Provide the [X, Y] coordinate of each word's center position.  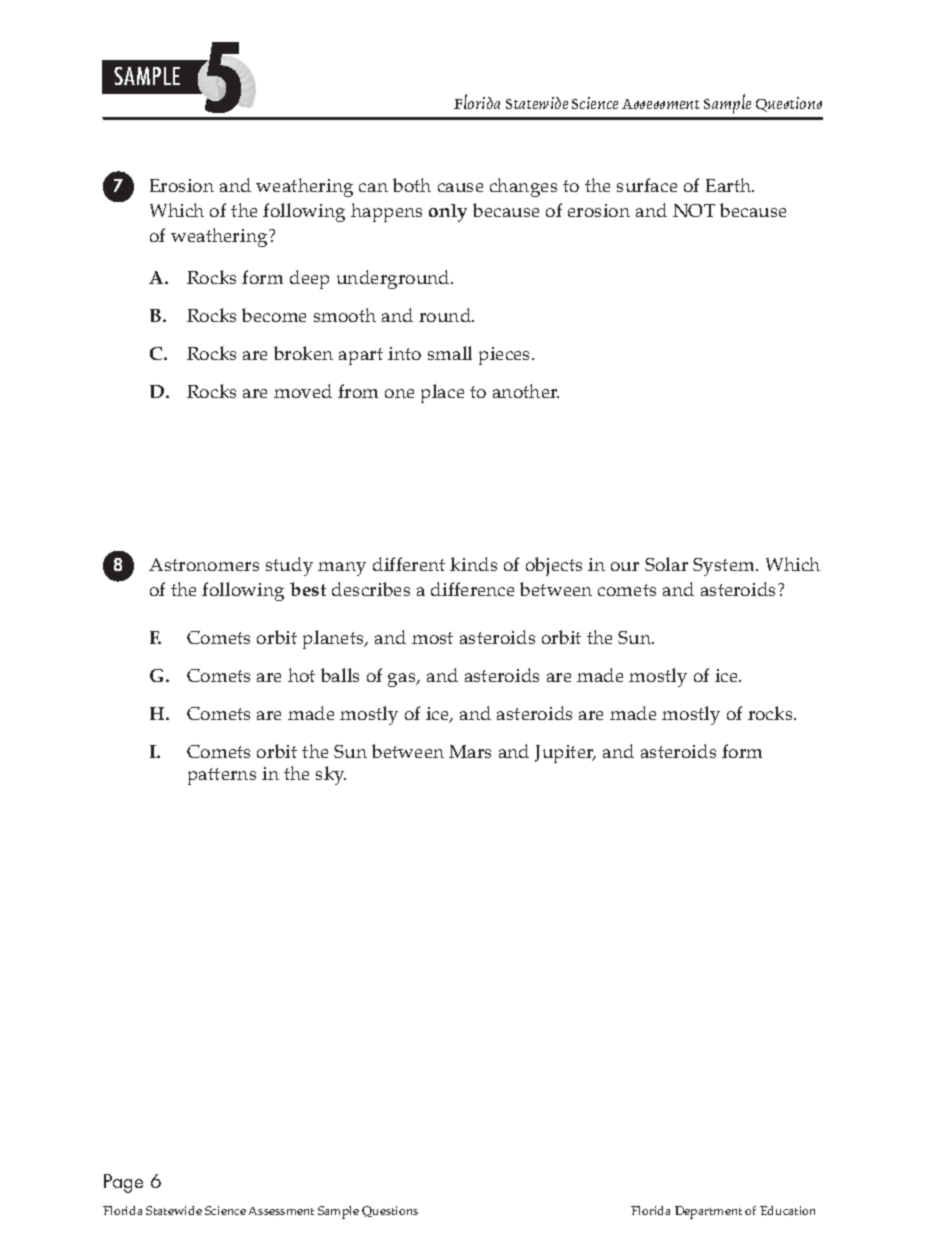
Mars [470, 751]
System [725, 567]
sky [331, 775]
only [448, 213]
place [442, 393]
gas [403, 680]
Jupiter [565, 754]
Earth [730, 185]
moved [303, 391]
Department [708, 1212]
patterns [222, 776]
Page [123, 1183]
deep [309, 279]
